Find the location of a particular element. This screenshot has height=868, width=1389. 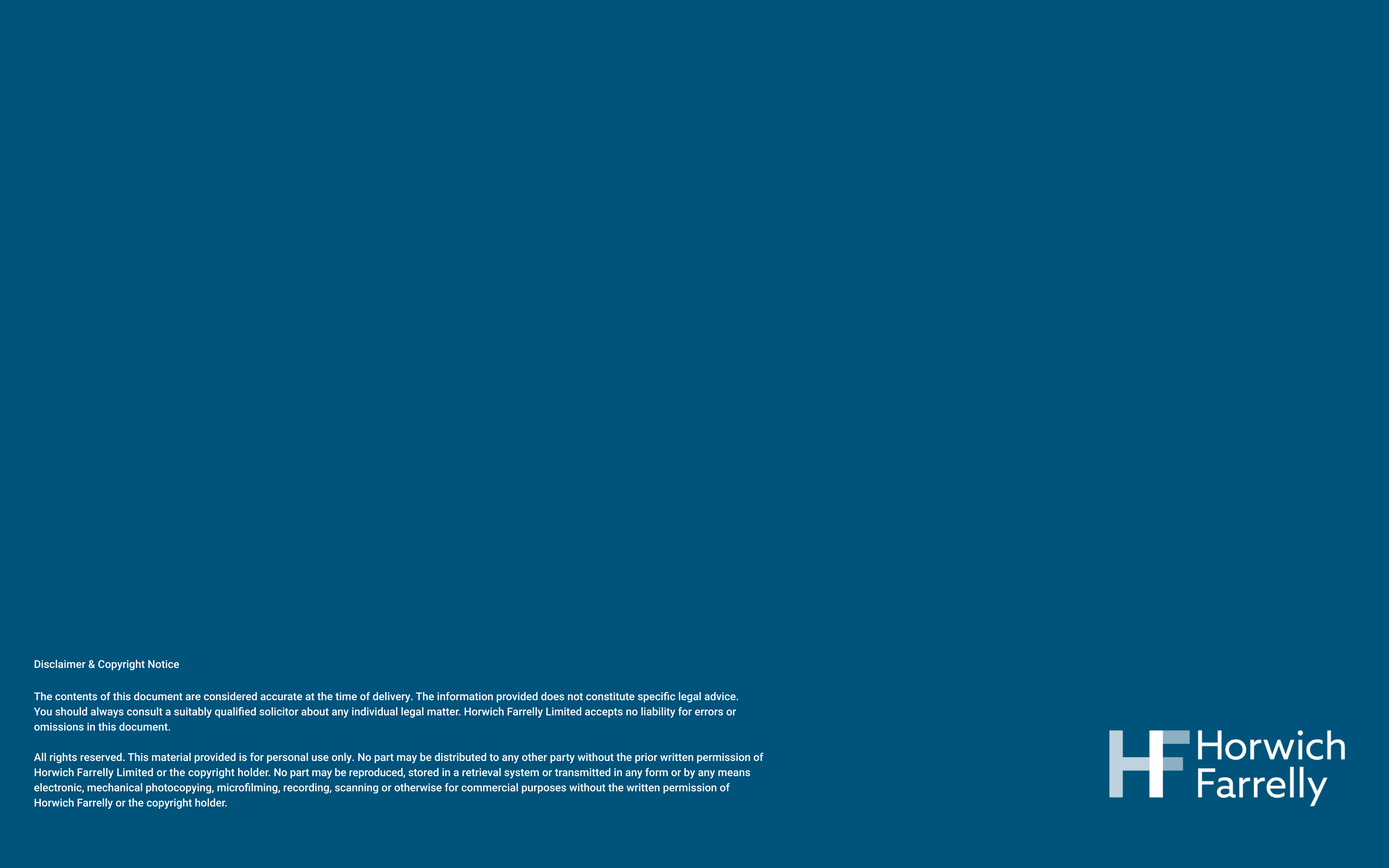

prior is located at coordinates (646, 758).
